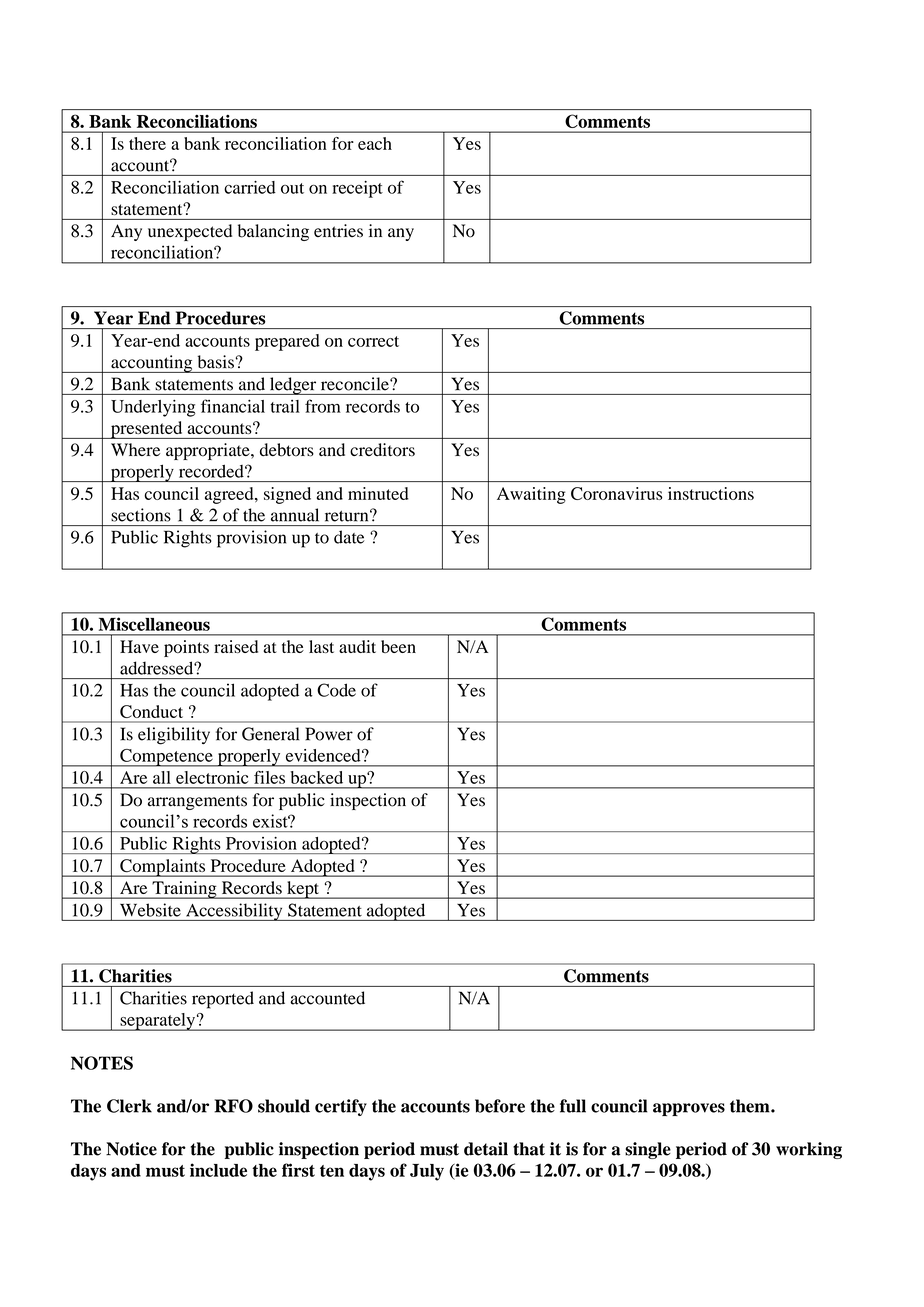 The width and height of the screenshot is (924, 1307). Describe the element at coordinates (218, 1170) in the screenshot. I see `include` at that location.
